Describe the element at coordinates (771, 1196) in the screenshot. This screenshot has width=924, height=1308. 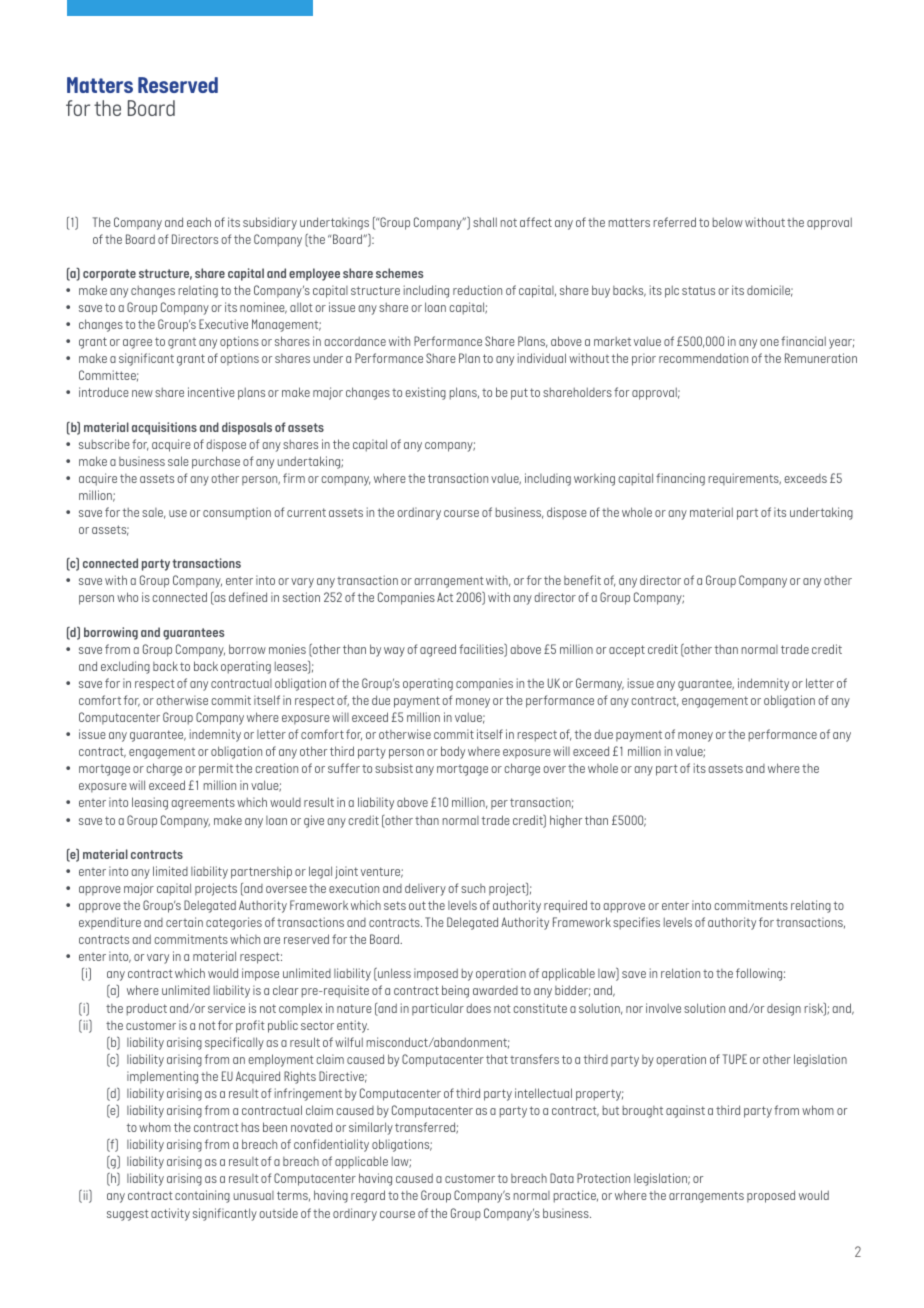
I see `proposed` at that location.
